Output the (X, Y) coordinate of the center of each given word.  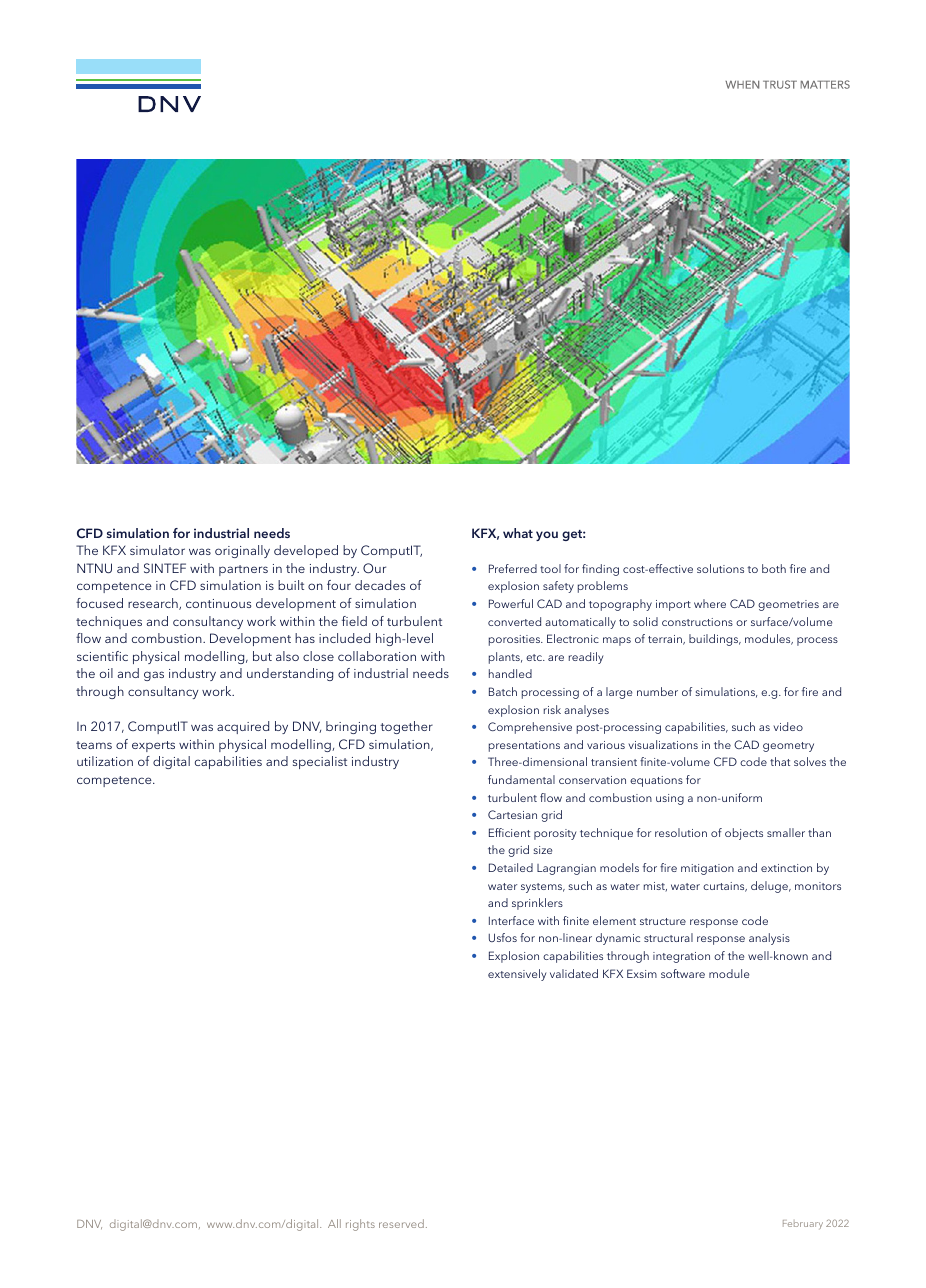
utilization (105, 761)
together (406, 727)
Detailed (511, 867)
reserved (401, 1223)
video (788, 726)
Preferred (513, 568)
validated (574, 973)
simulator (157, 550)
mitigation (707, 869)
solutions (720, 568)
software (683, 973)
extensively (517, 975)
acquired (243, 727)
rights (360, 1225)
